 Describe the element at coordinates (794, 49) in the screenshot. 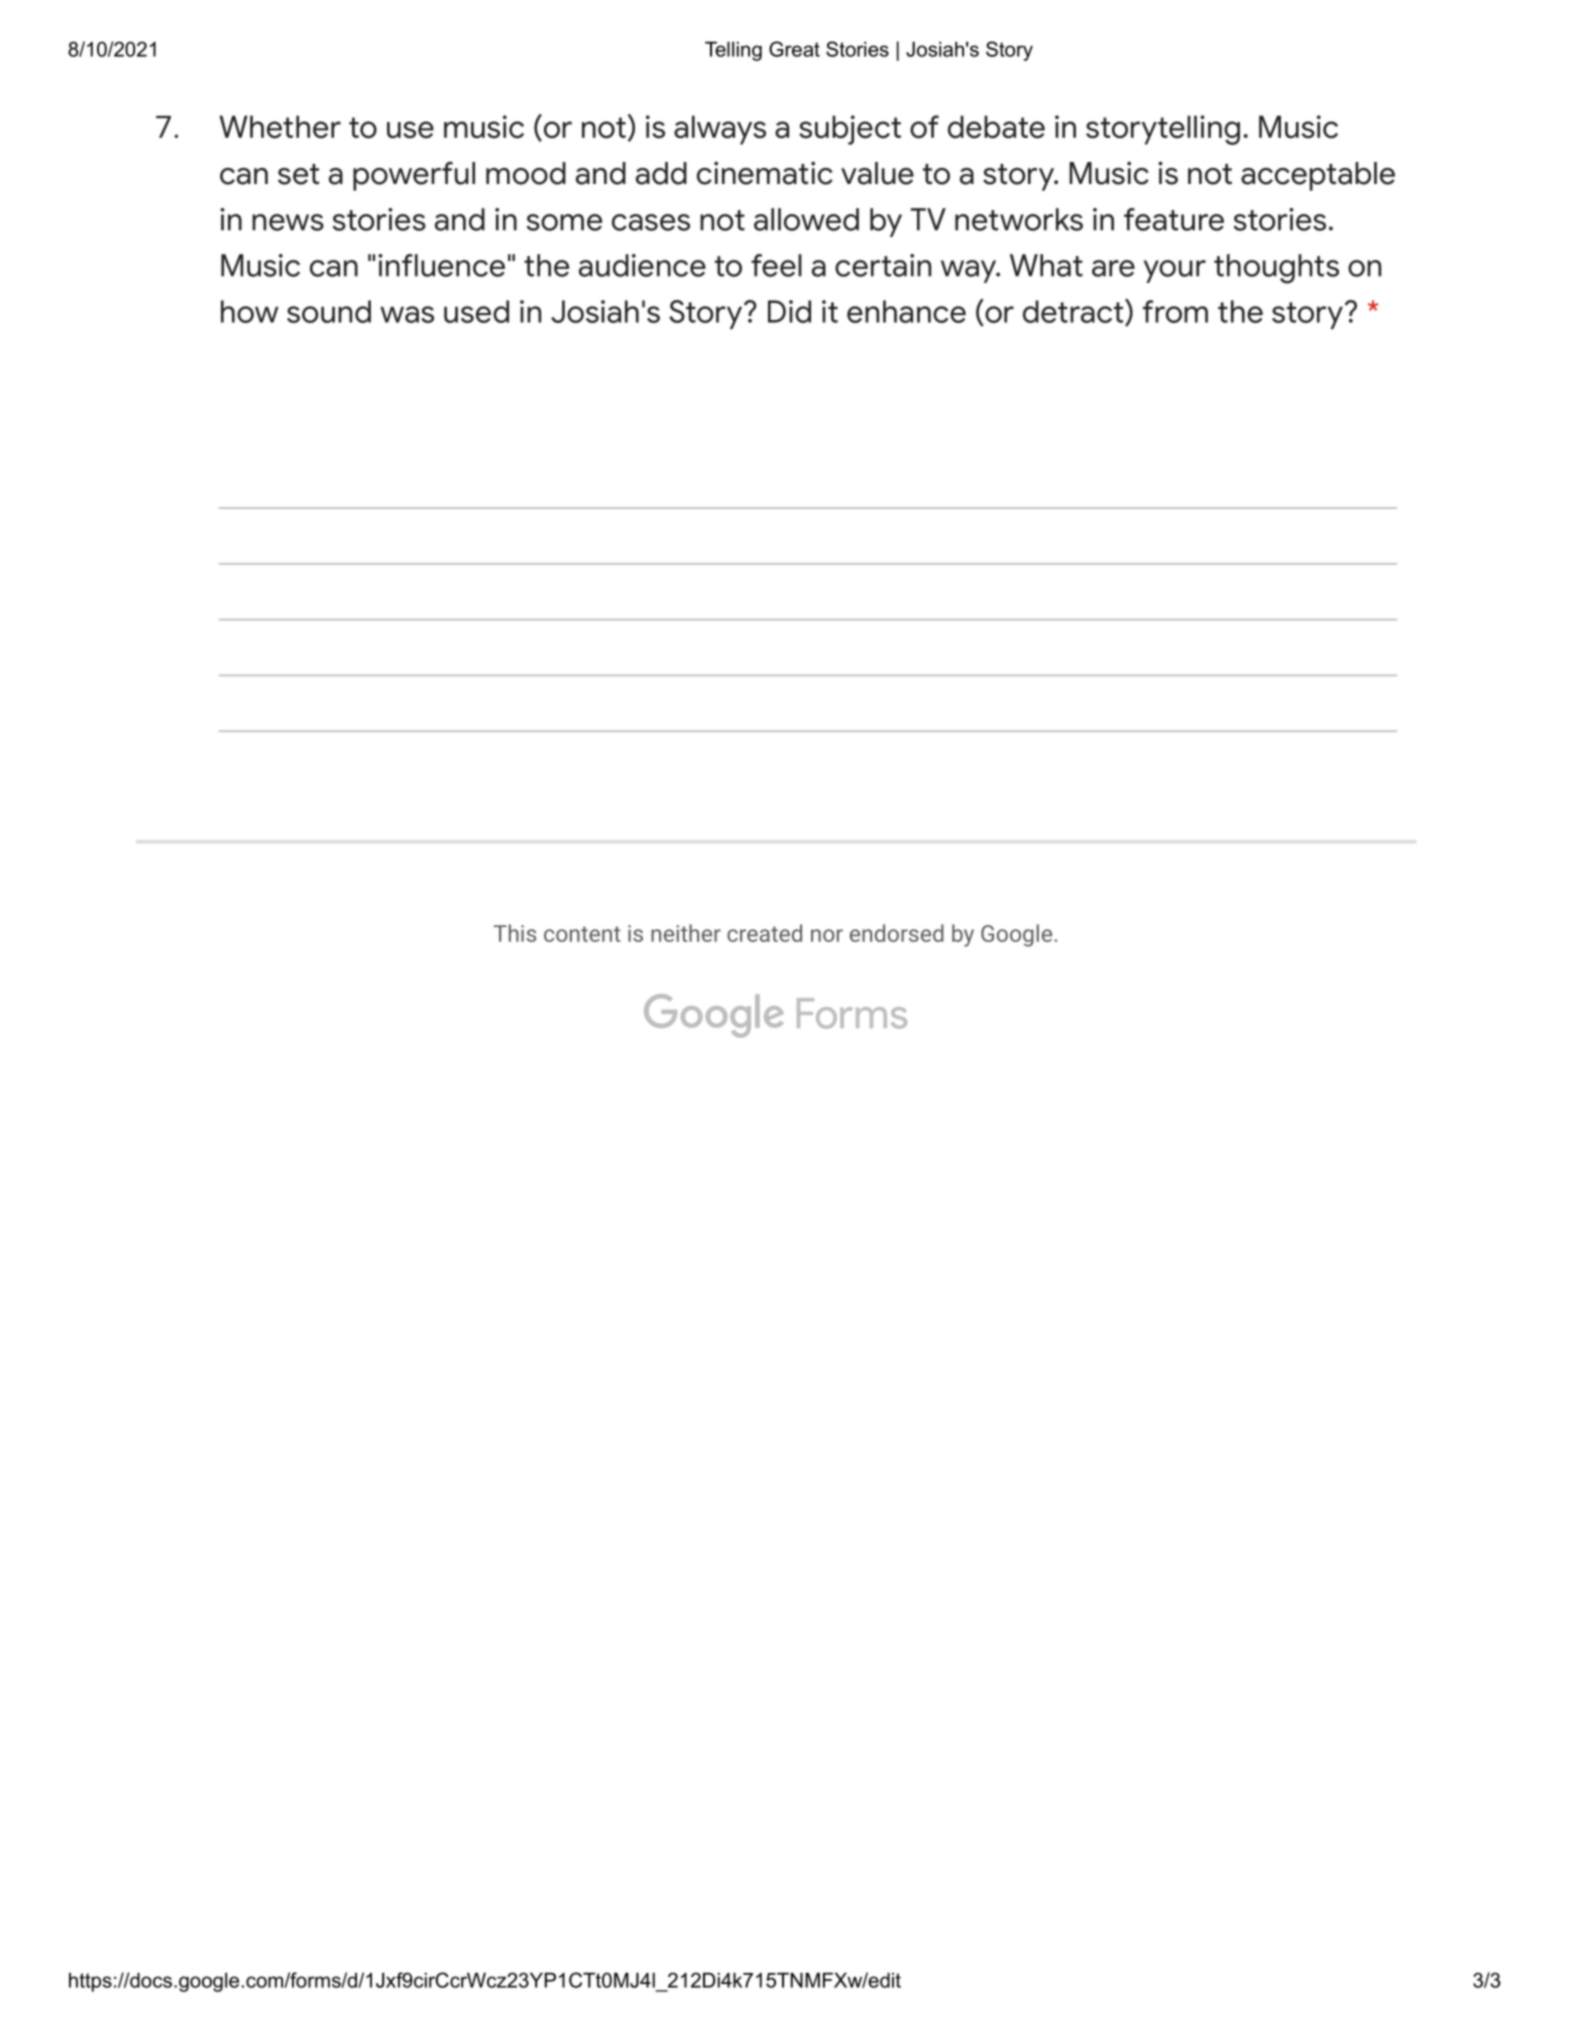

I see `Great` at that location.
